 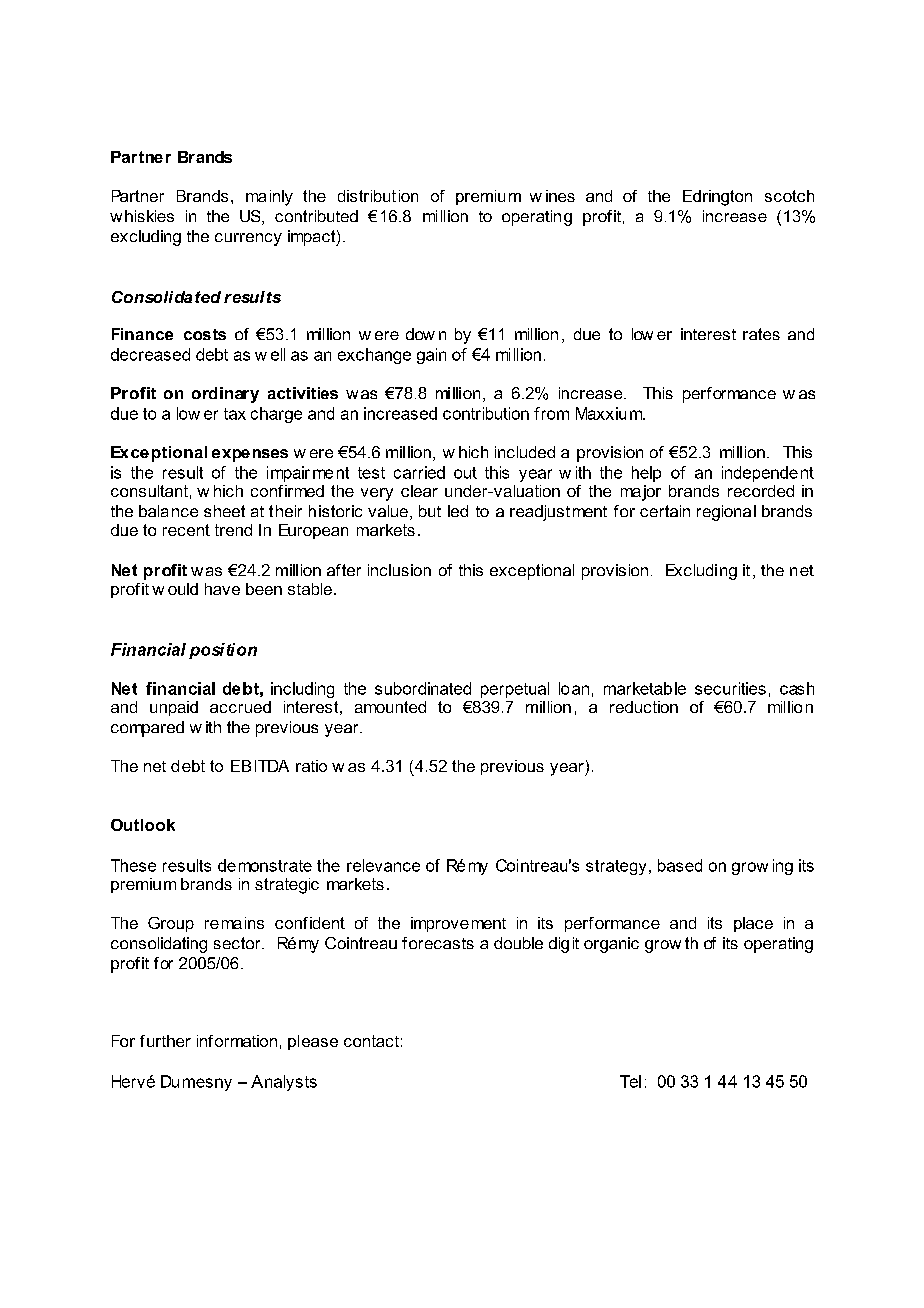 What do you see at coordinates (768, 474) in the screenshot?
I see `independent` at bounding box center [768, 474].
